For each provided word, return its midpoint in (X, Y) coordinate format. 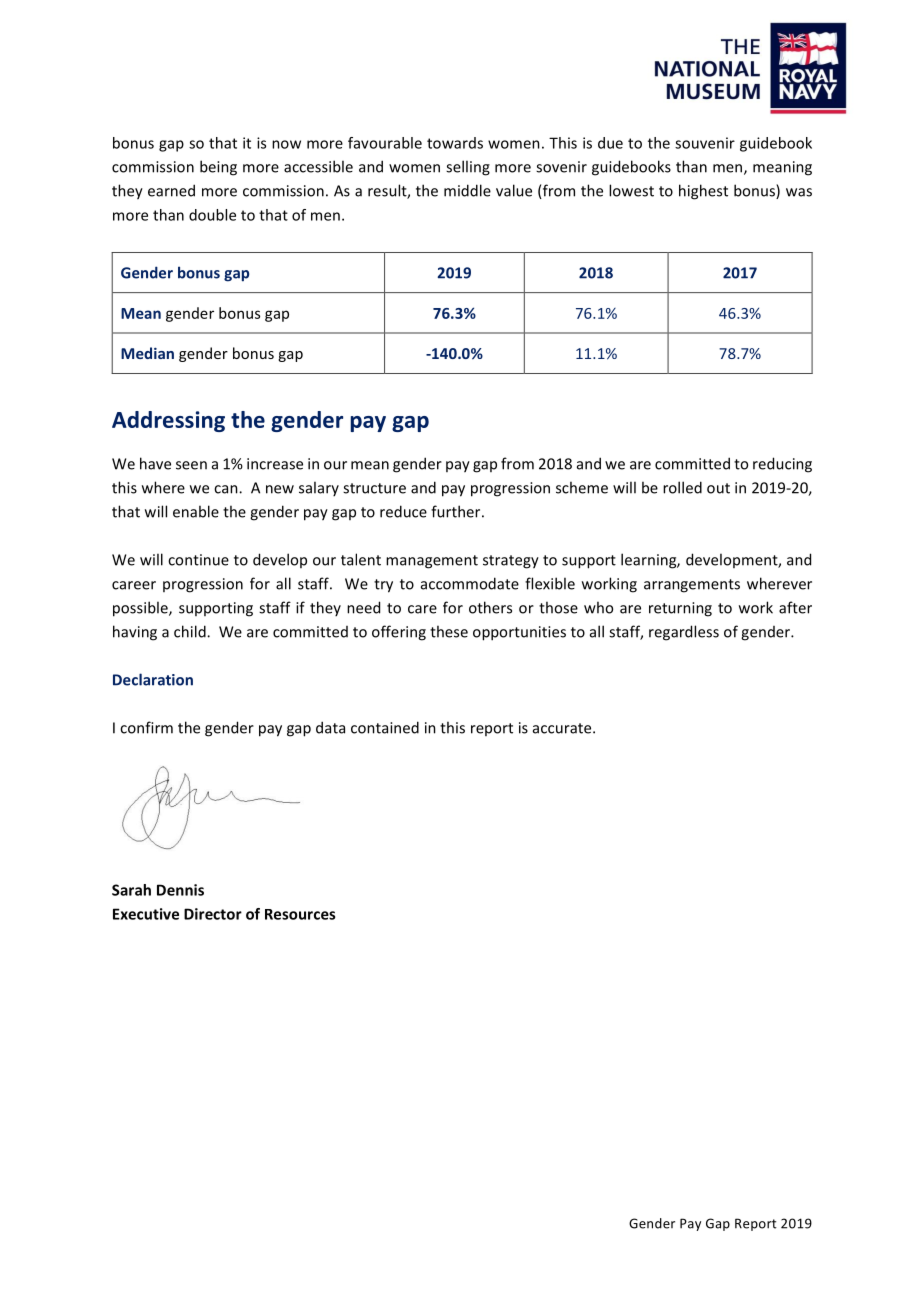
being (218, 168)
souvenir (705, 143)
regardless (684, 633)
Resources (300, 914)
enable (196, 511)
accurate (563, 728)
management (432, 562)
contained (385, 727)
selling (468, 168)
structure (374, 488)
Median (147, 353)
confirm (146, 727)
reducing (782, 465)
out (718, 488)
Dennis (180, 890)
